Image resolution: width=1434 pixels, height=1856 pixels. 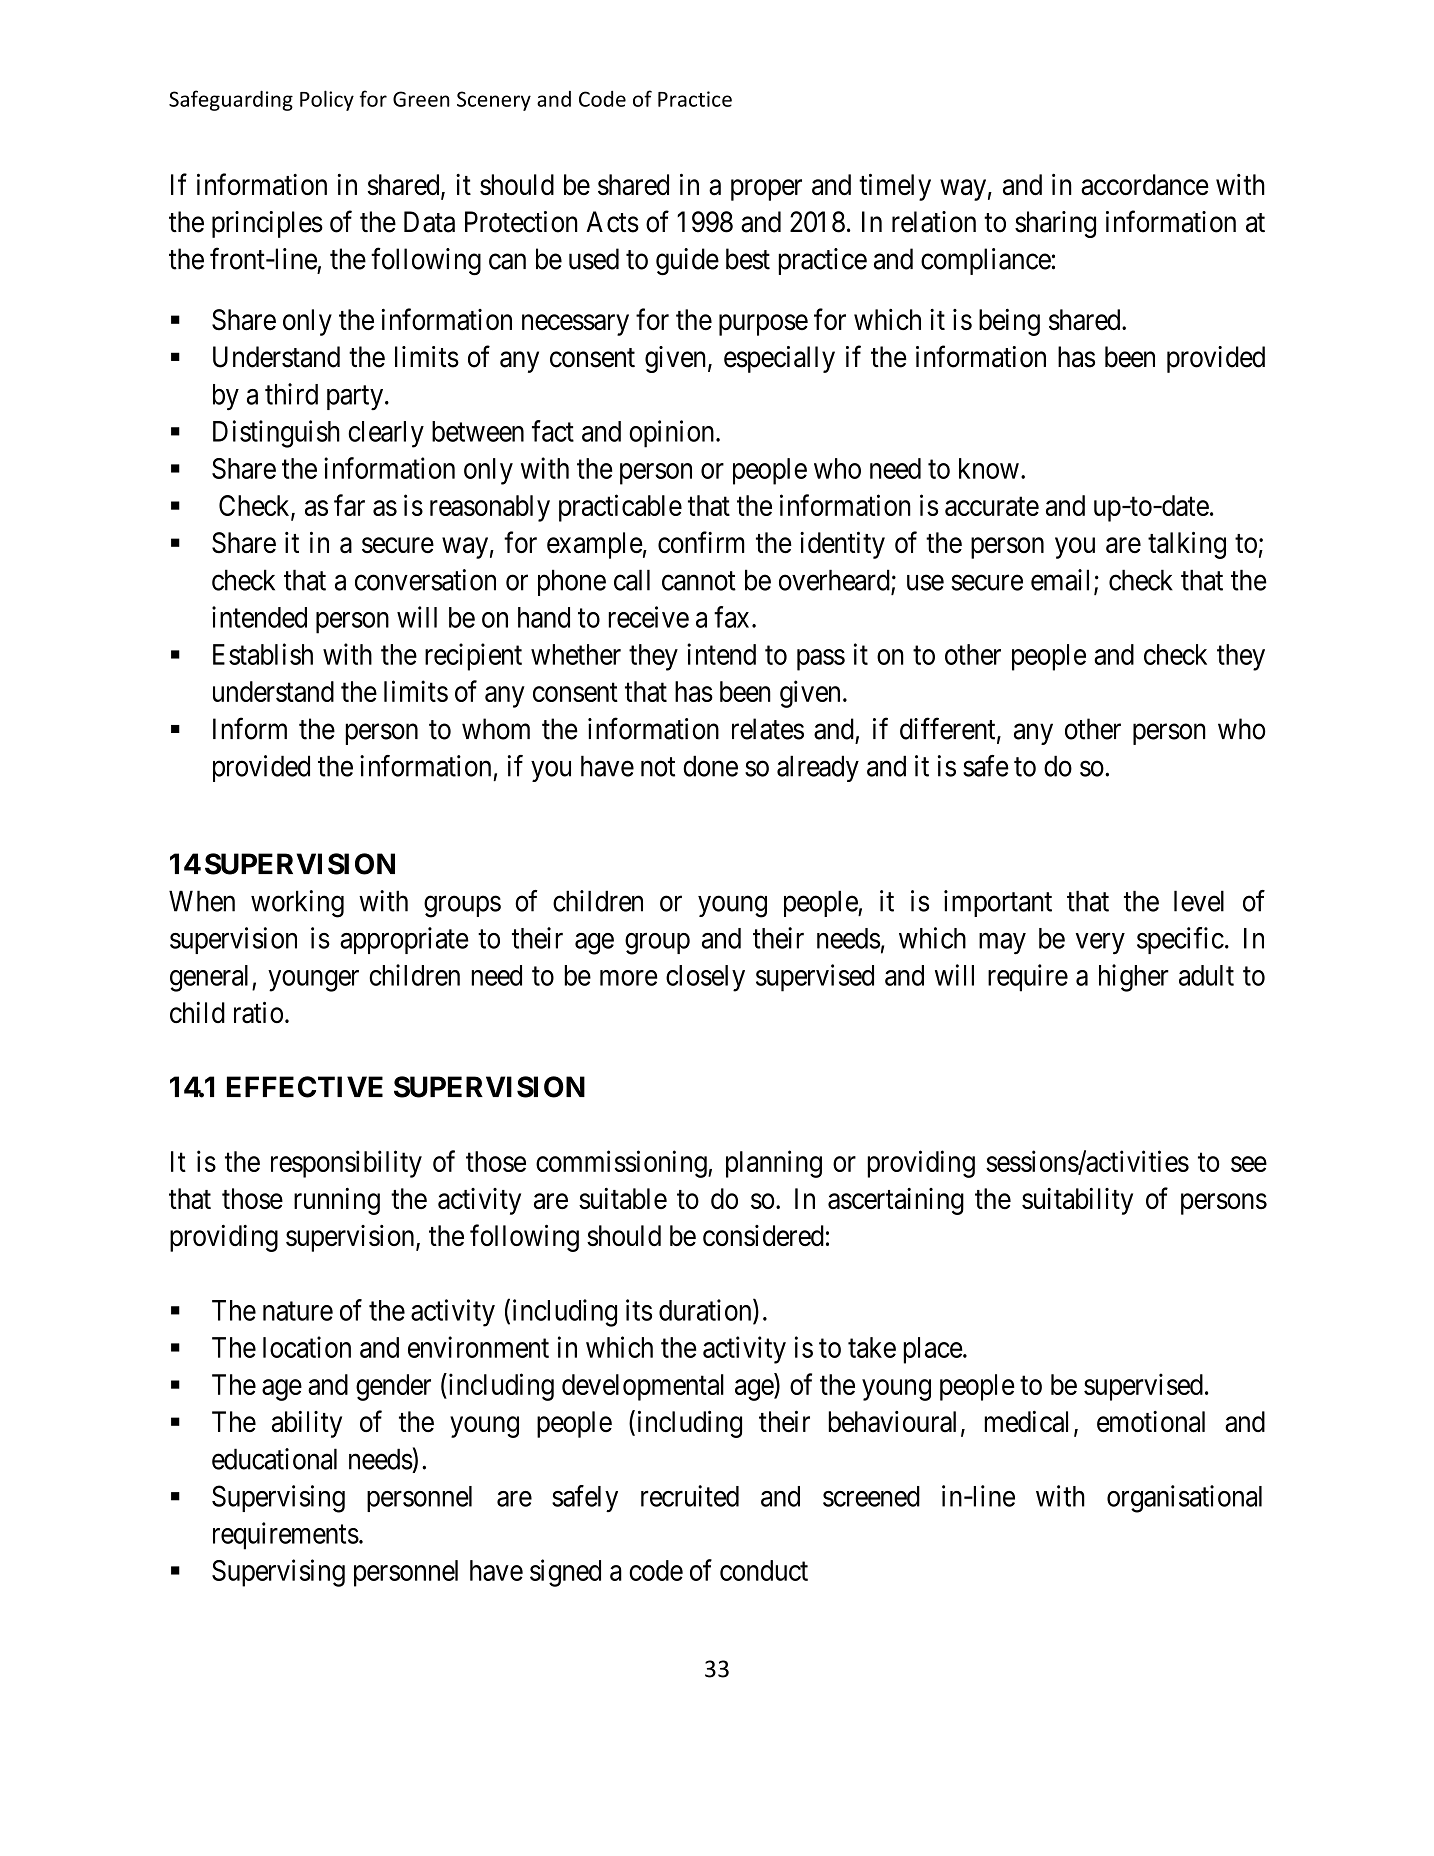 What do you see at coordinates (274, 1459) in the screenshot?
I see `educational` at bounding box center [274, 1459].
